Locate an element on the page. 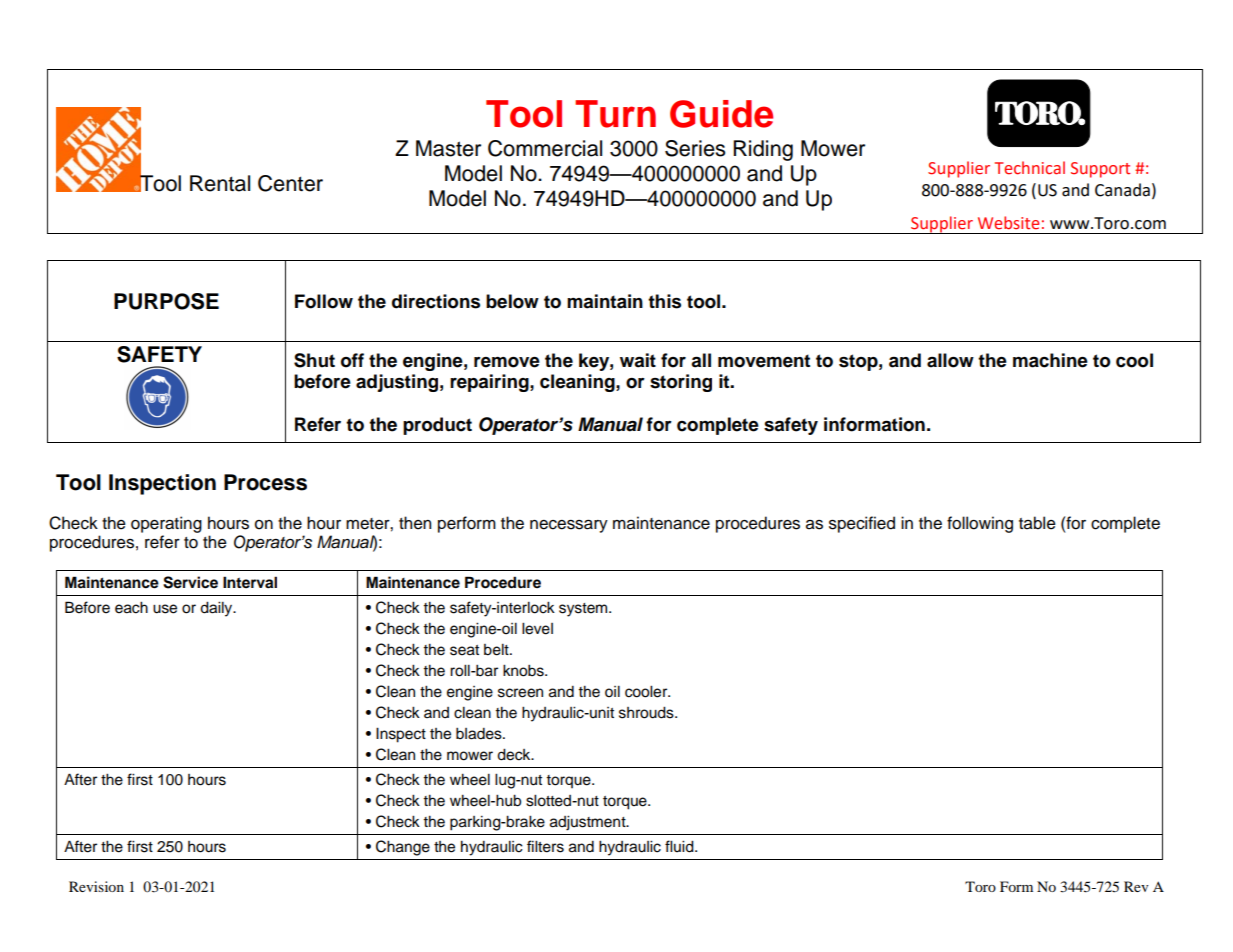 The height and width of the page is (952, 1233). filters is located at coordinates (545, 846).
